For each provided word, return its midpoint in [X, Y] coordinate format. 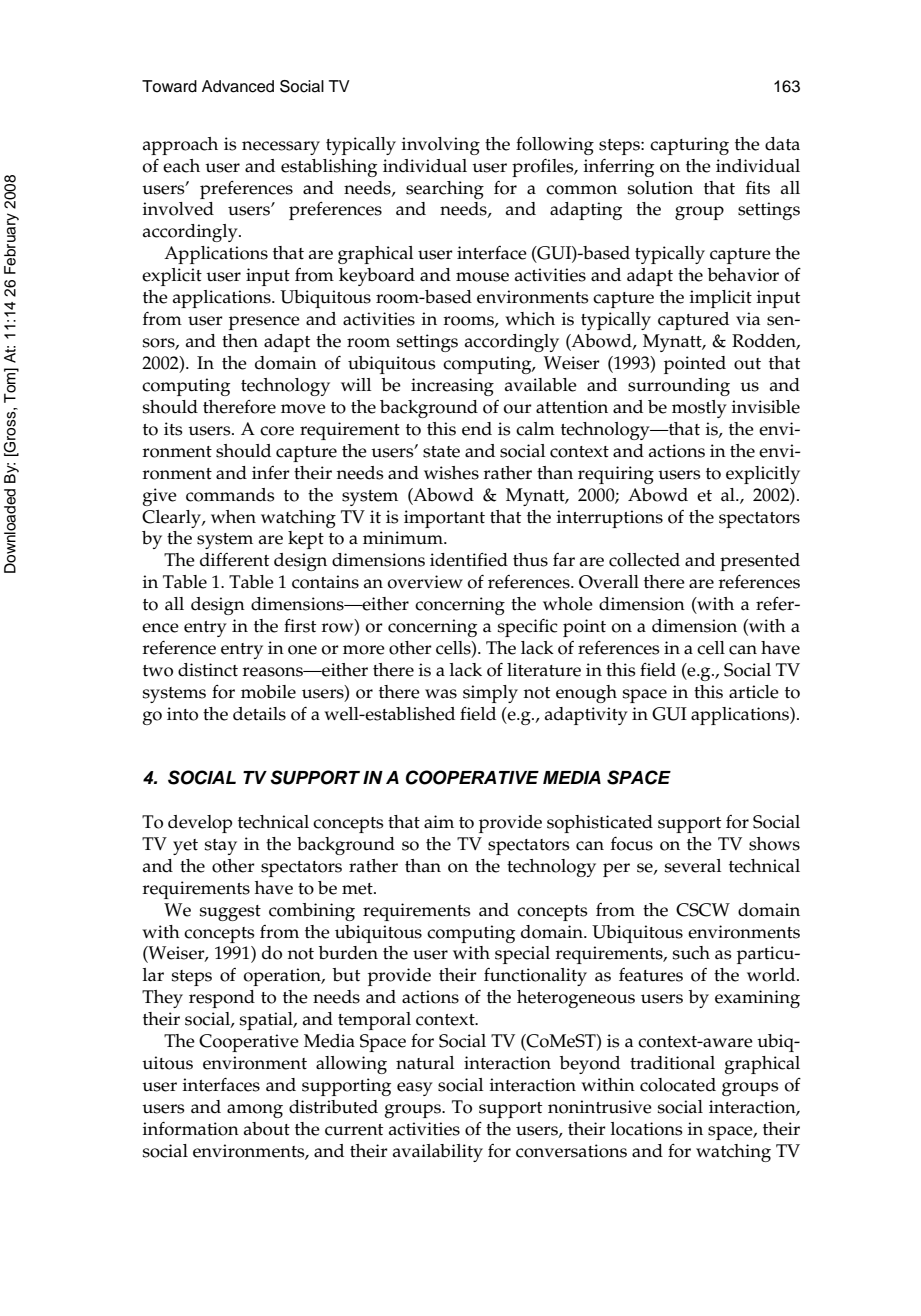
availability [438, 1153]
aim [439, 821]
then [240, 341]
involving [441, 146]
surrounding [679, 387]
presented [760, 562]
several [693, 866]
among [255, 1111]
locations [647, 1129]
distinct [208, 670]
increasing [452, 387]
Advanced [238, 86]
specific [528, 628]
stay [221, 847]
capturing [689, 146]
